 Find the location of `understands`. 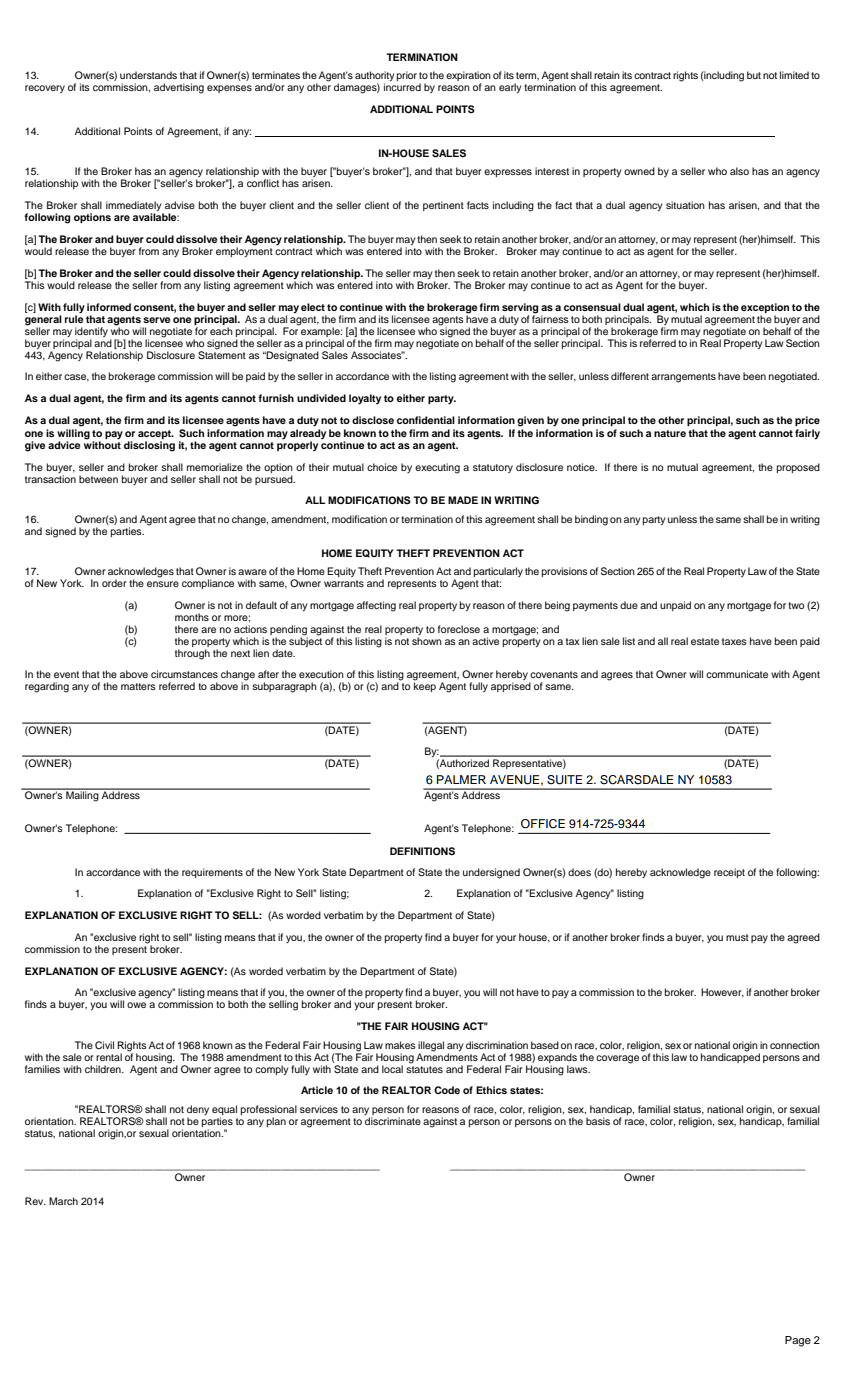

understands is located at coordinates (148, 75).
